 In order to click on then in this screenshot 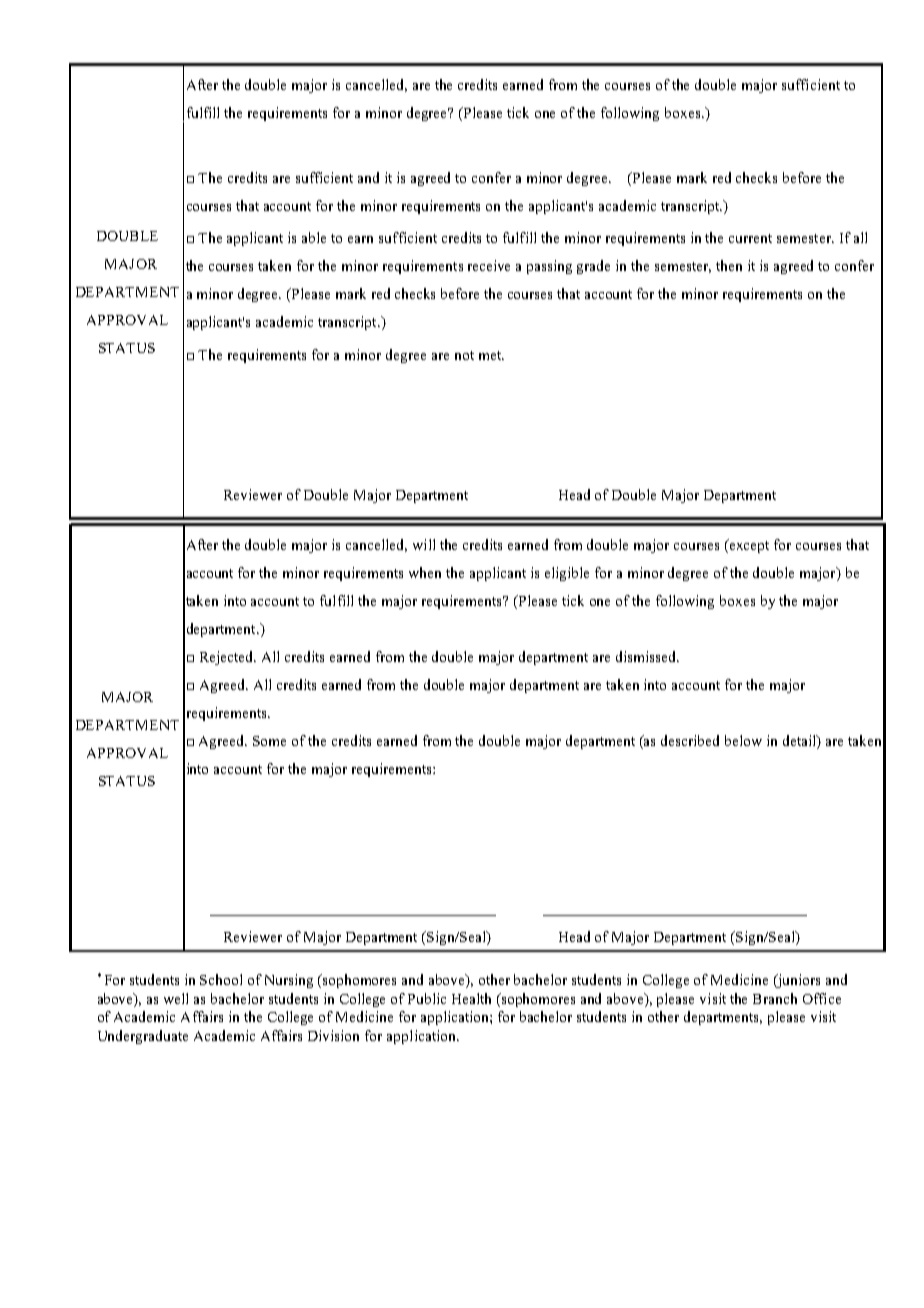, I will do `click(729, 265)`.
